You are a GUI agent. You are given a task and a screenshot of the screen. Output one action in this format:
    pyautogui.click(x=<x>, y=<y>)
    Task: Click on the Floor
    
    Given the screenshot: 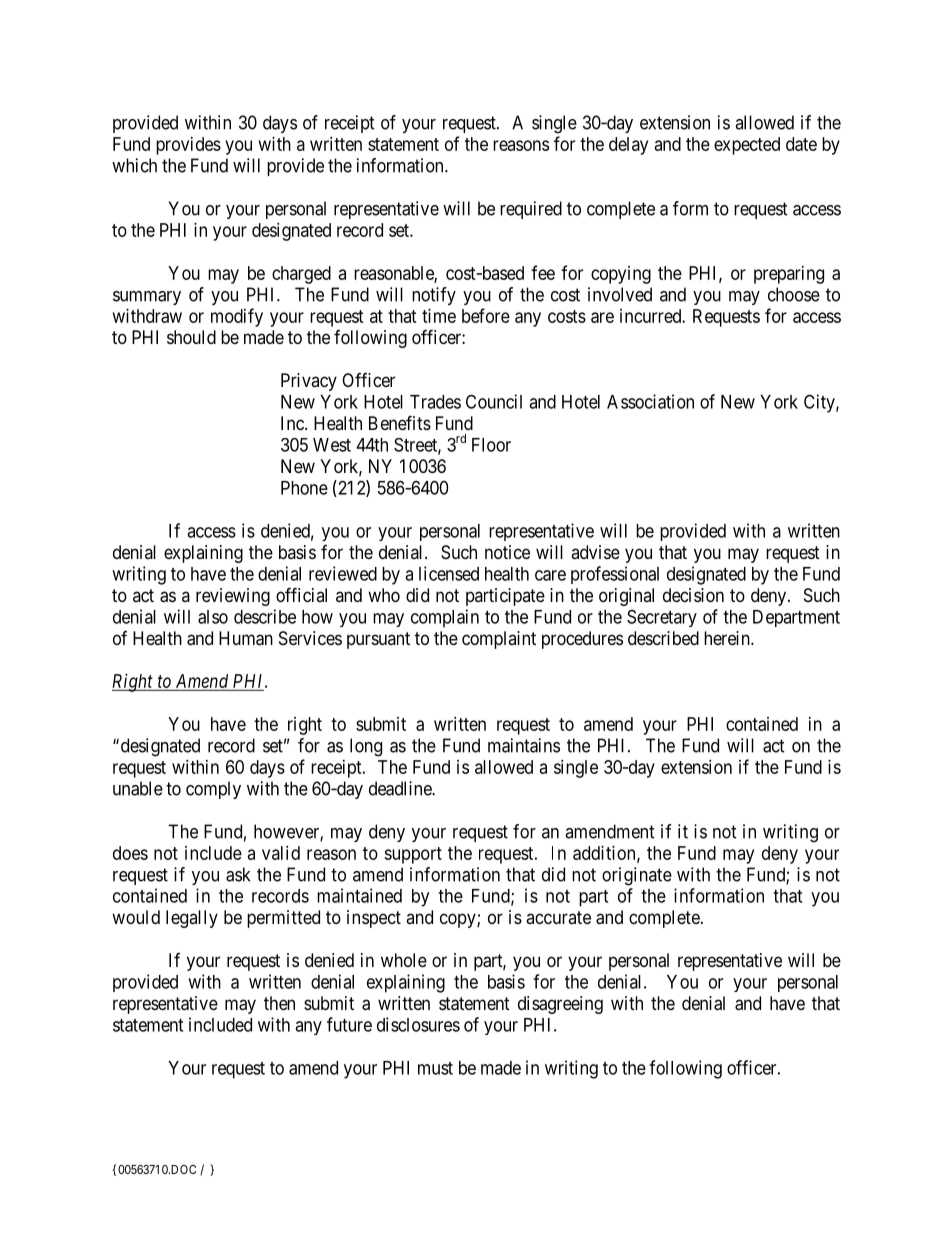 What is the action you would take?
    pyautogui.click(x=491, y=445)
